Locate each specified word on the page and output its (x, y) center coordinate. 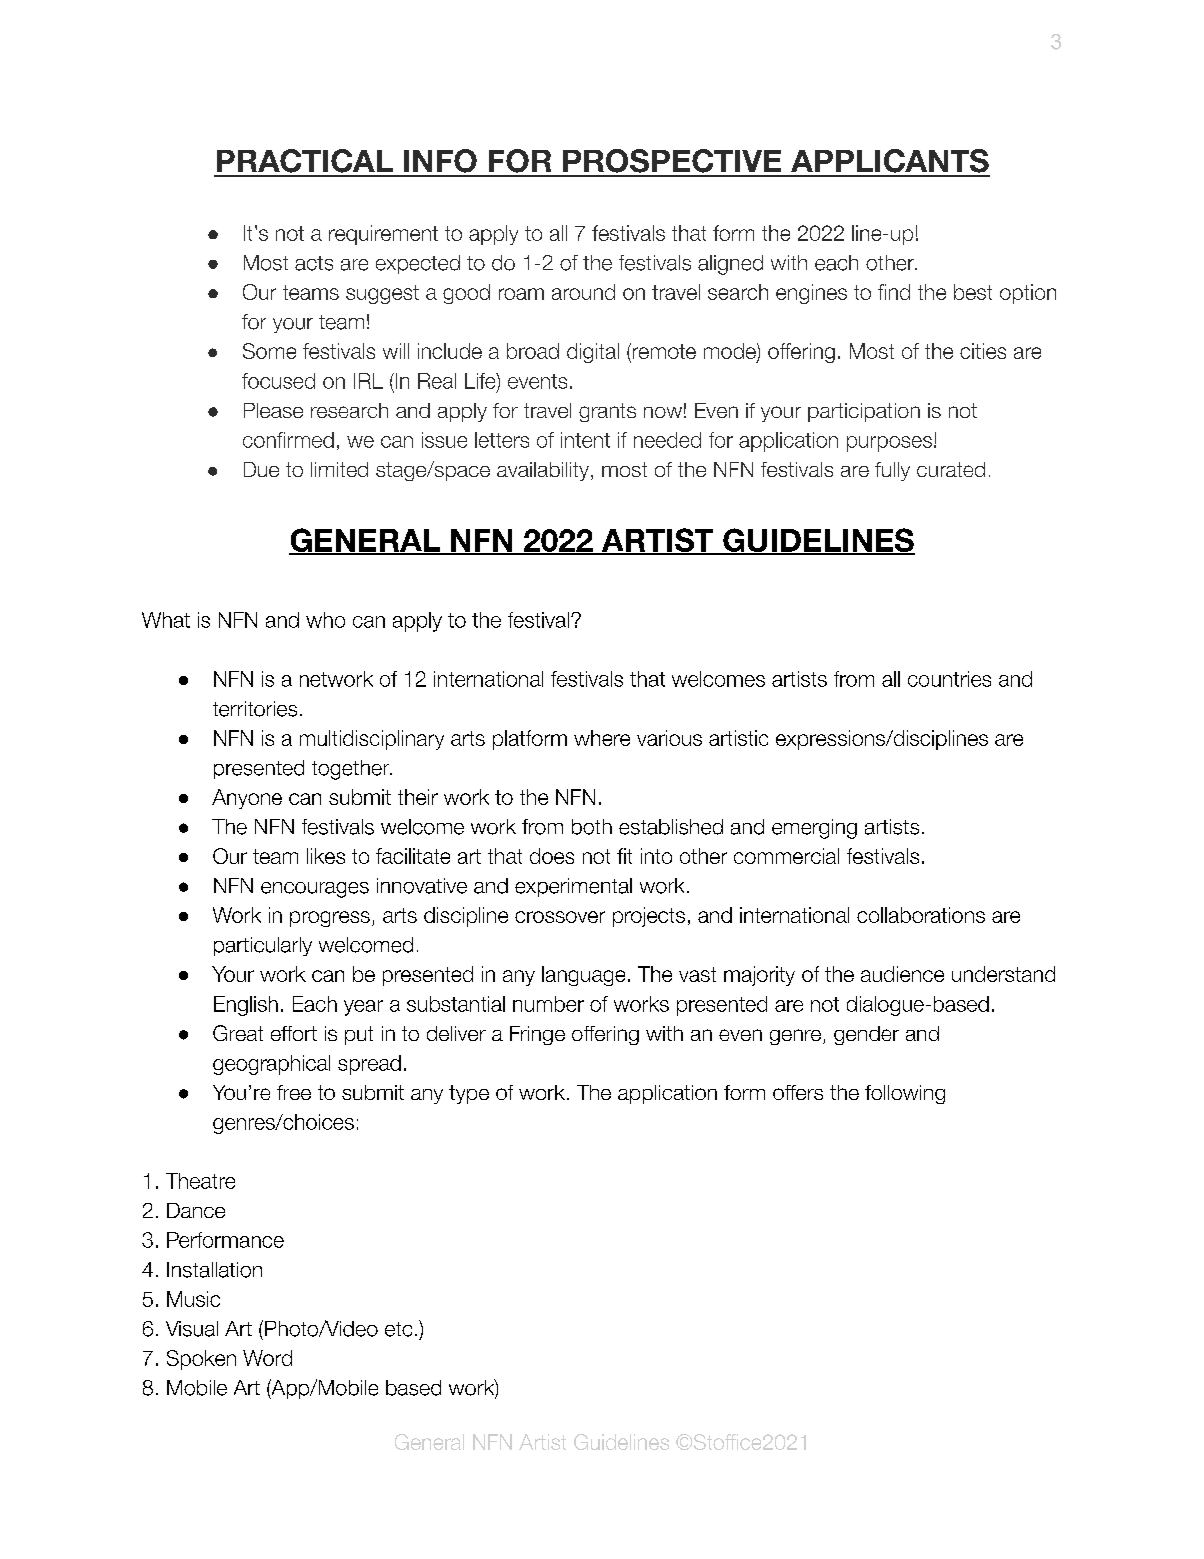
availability (543, 471)
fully (892, 471)
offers (798, 1092)
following (905, 1094)
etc (398, 1329)
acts (314, 263)
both (592, 827)
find (894, 292)
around (583, 292)
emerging (814, 829)
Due (261, 469)
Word (267, 1358)
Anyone (247, 799)
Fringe (537, 1035)
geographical (271, 1065)
